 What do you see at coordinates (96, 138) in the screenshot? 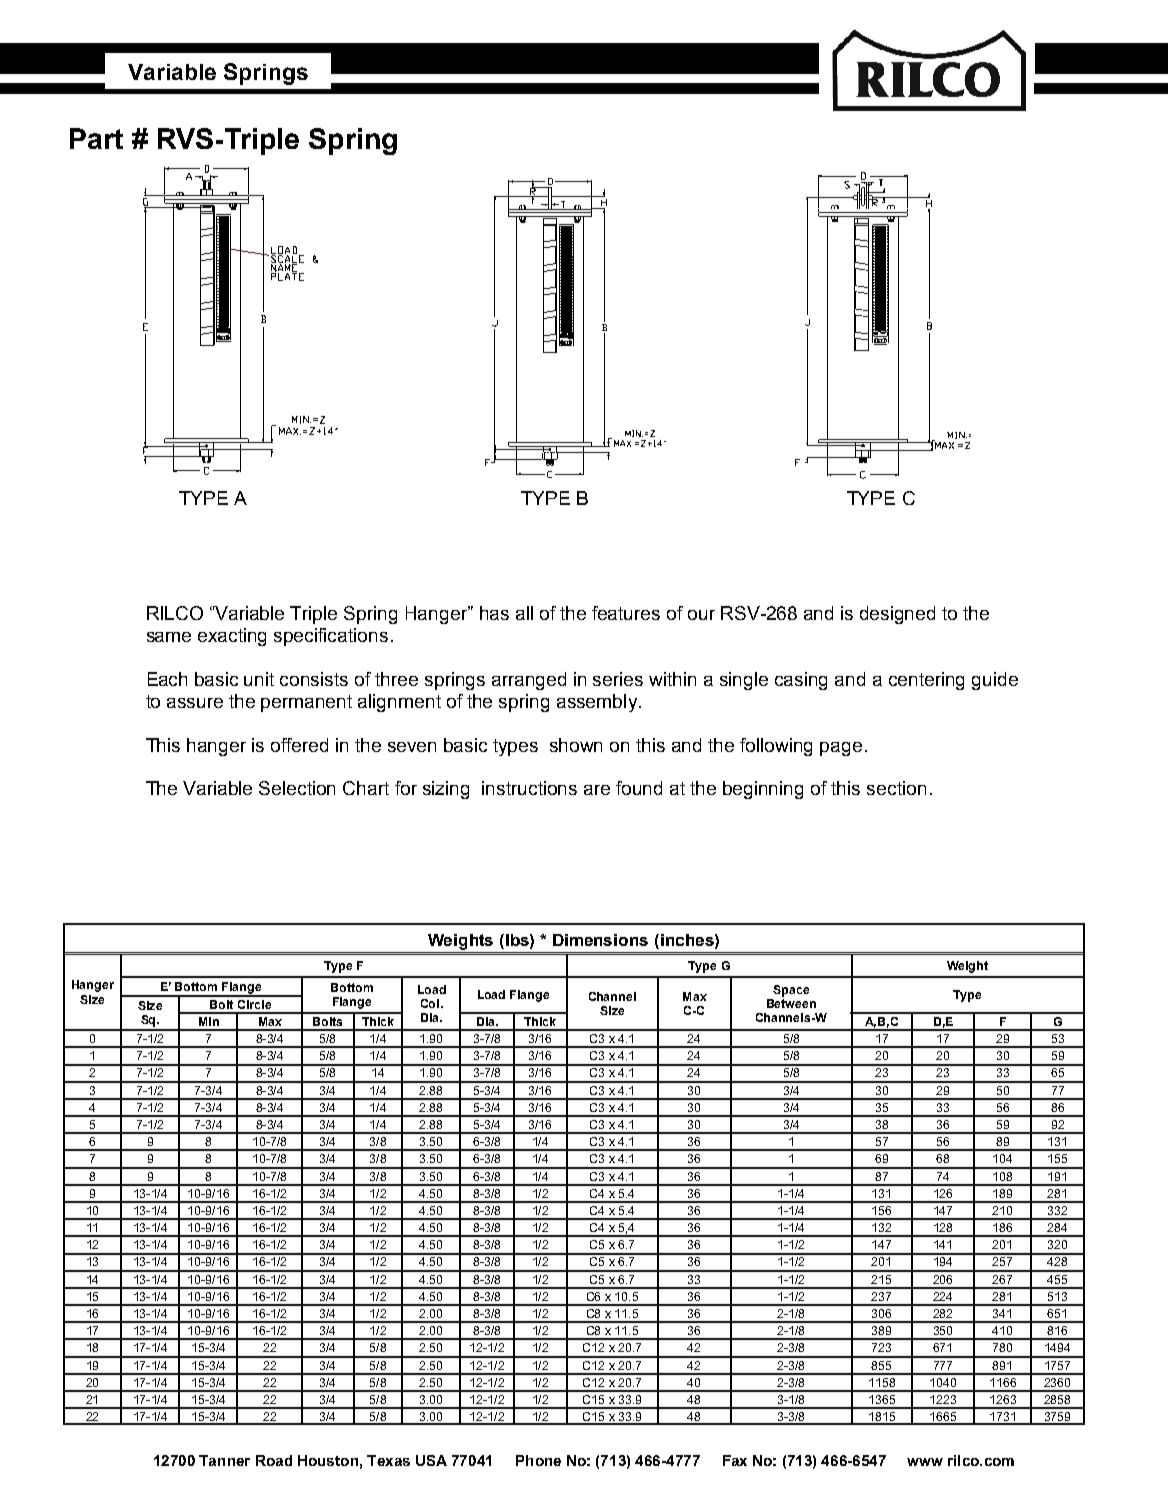
I see `Part` at bounding box center [96, 138].
